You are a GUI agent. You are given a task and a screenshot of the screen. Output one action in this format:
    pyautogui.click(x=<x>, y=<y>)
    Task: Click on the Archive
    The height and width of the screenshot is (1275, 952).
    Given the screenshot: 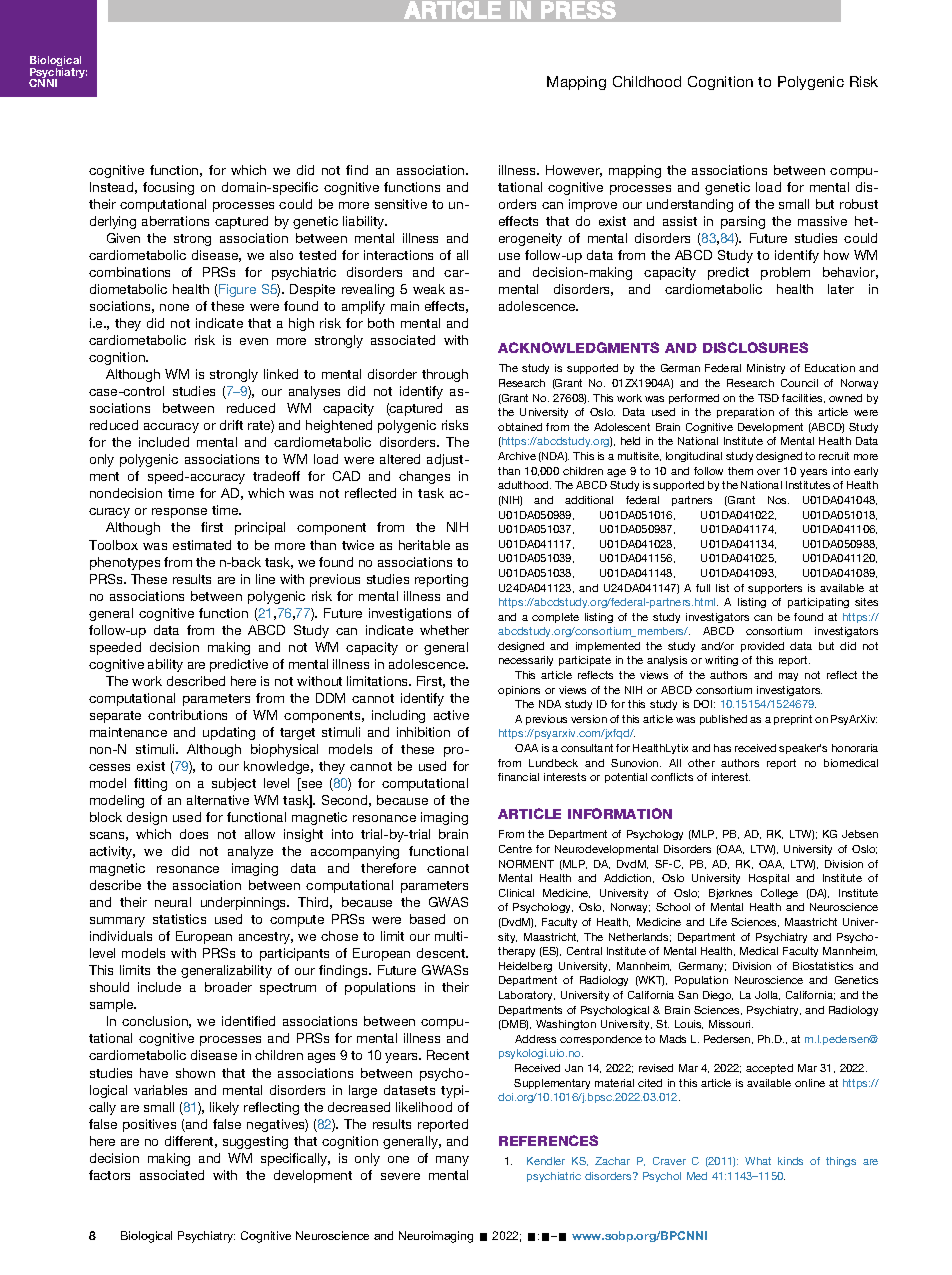 What is the action you would take?
    pyautogui.click(x=517, y=456)
